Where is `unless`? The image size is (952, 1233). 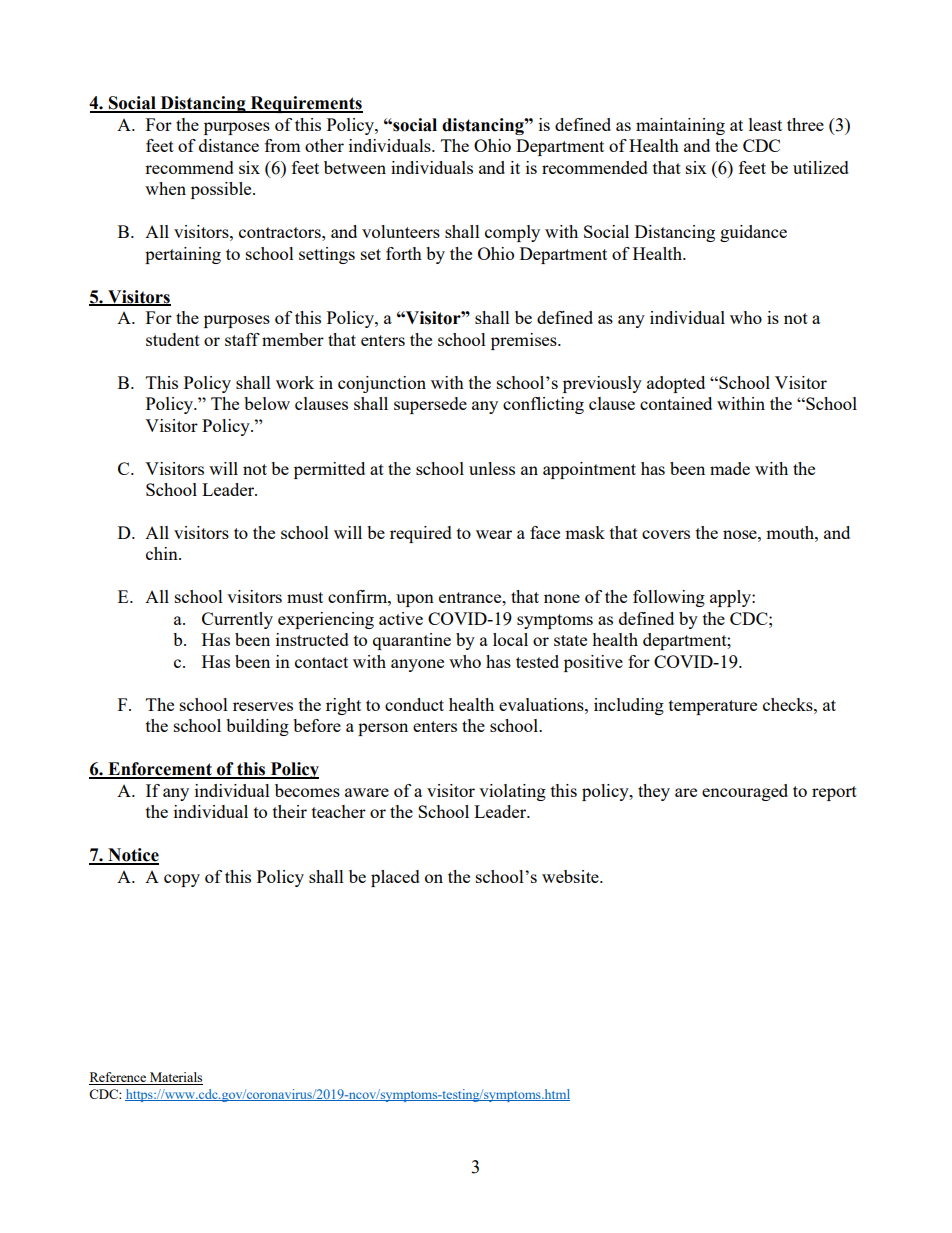 unless is located at coordinates (492, 468).
